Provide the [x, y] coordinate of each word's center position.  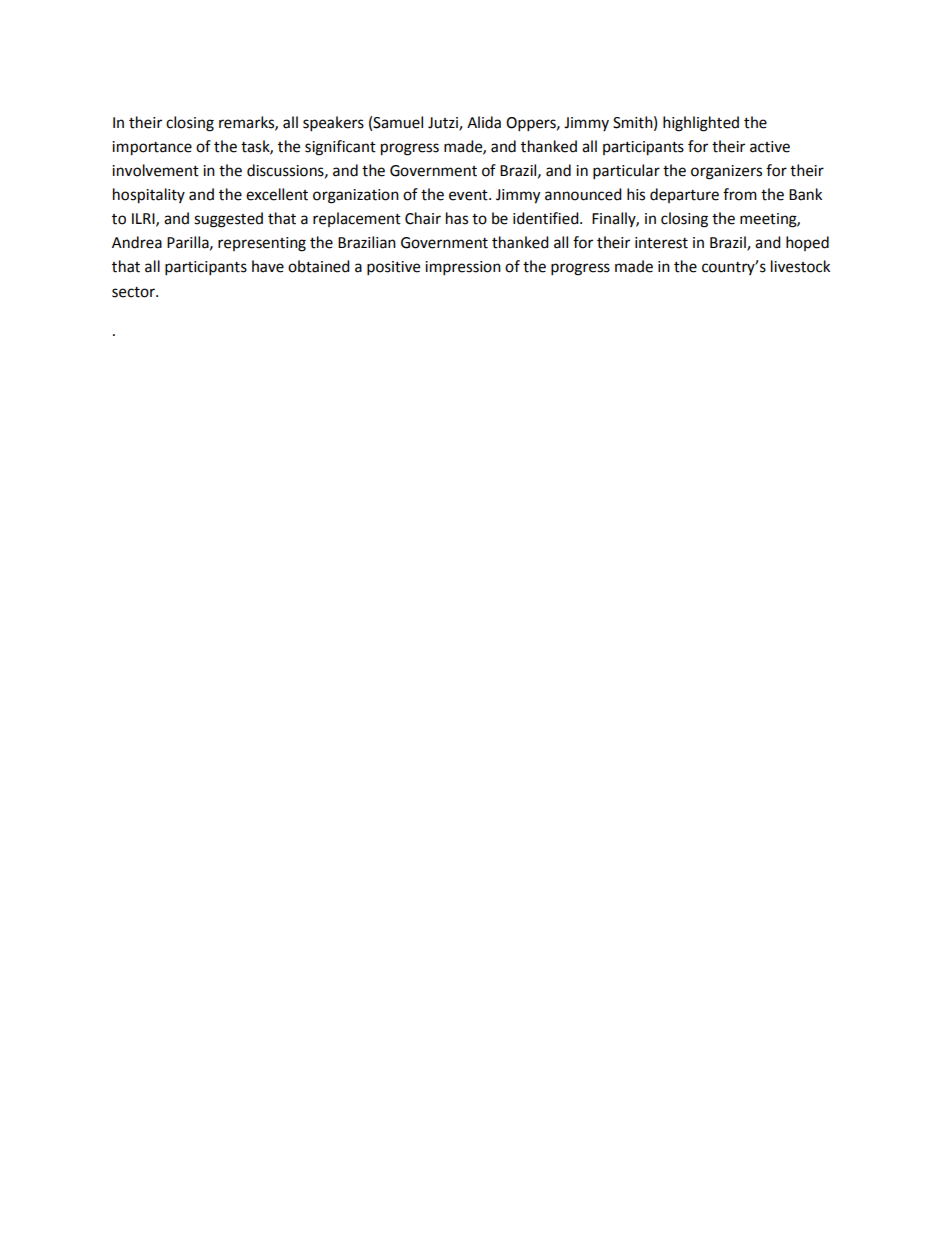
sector [134, 292]
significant [340, 148]
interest [661, 243]
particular [626, 172]
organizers [726, 172]
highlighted [701, 124]
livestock [800, 266]
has [457, 218]
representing [262, 244]
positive [393, 268]
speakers [333, 124]
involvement [155, 170]
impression [463, 268]
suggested [228, 220]
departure [684, 195]
